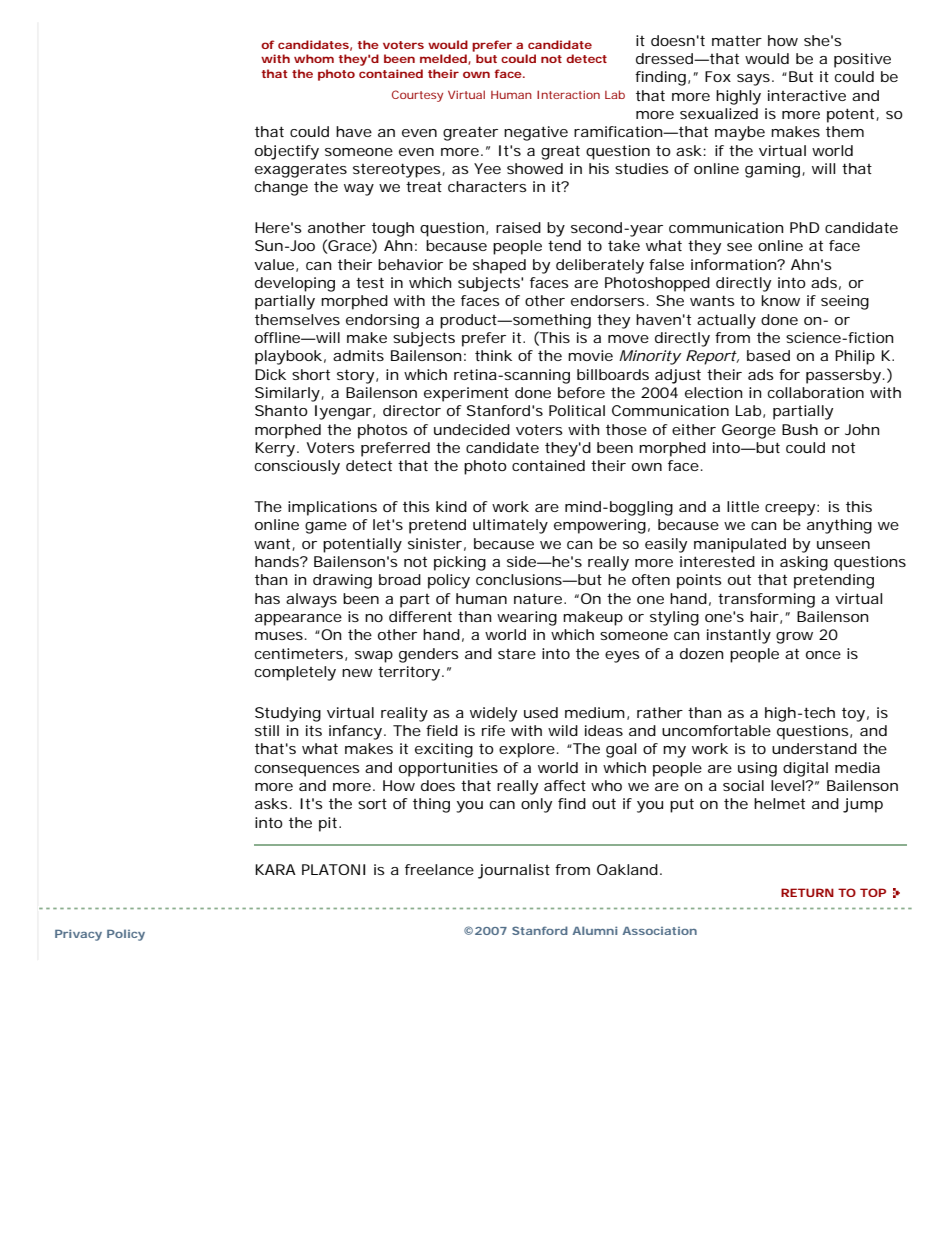 The height and width of the screenshot is (1233, 952). I want to click on think, so click(493, 355).
